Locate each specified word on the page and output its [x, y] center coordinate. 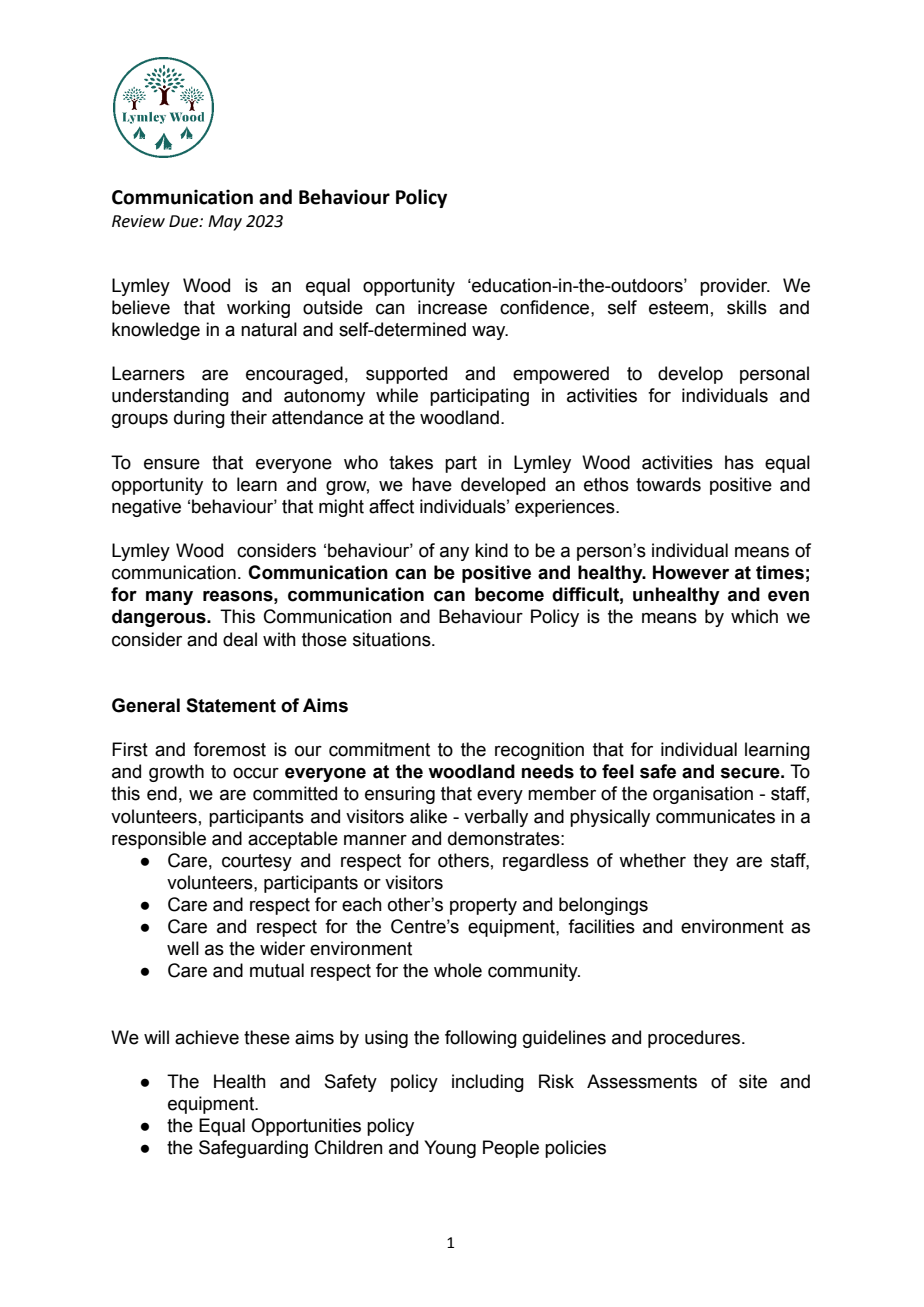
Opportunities [306, 1127]
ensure [172, 464]
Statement [231, 705]
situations [393, 639]
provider [735, 287]
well [183, 948]
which [754, 616]
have [432, 484]
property [483, 906]
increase [452, 307]
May [225, 223]
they [710, 862]
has [739, 462]
